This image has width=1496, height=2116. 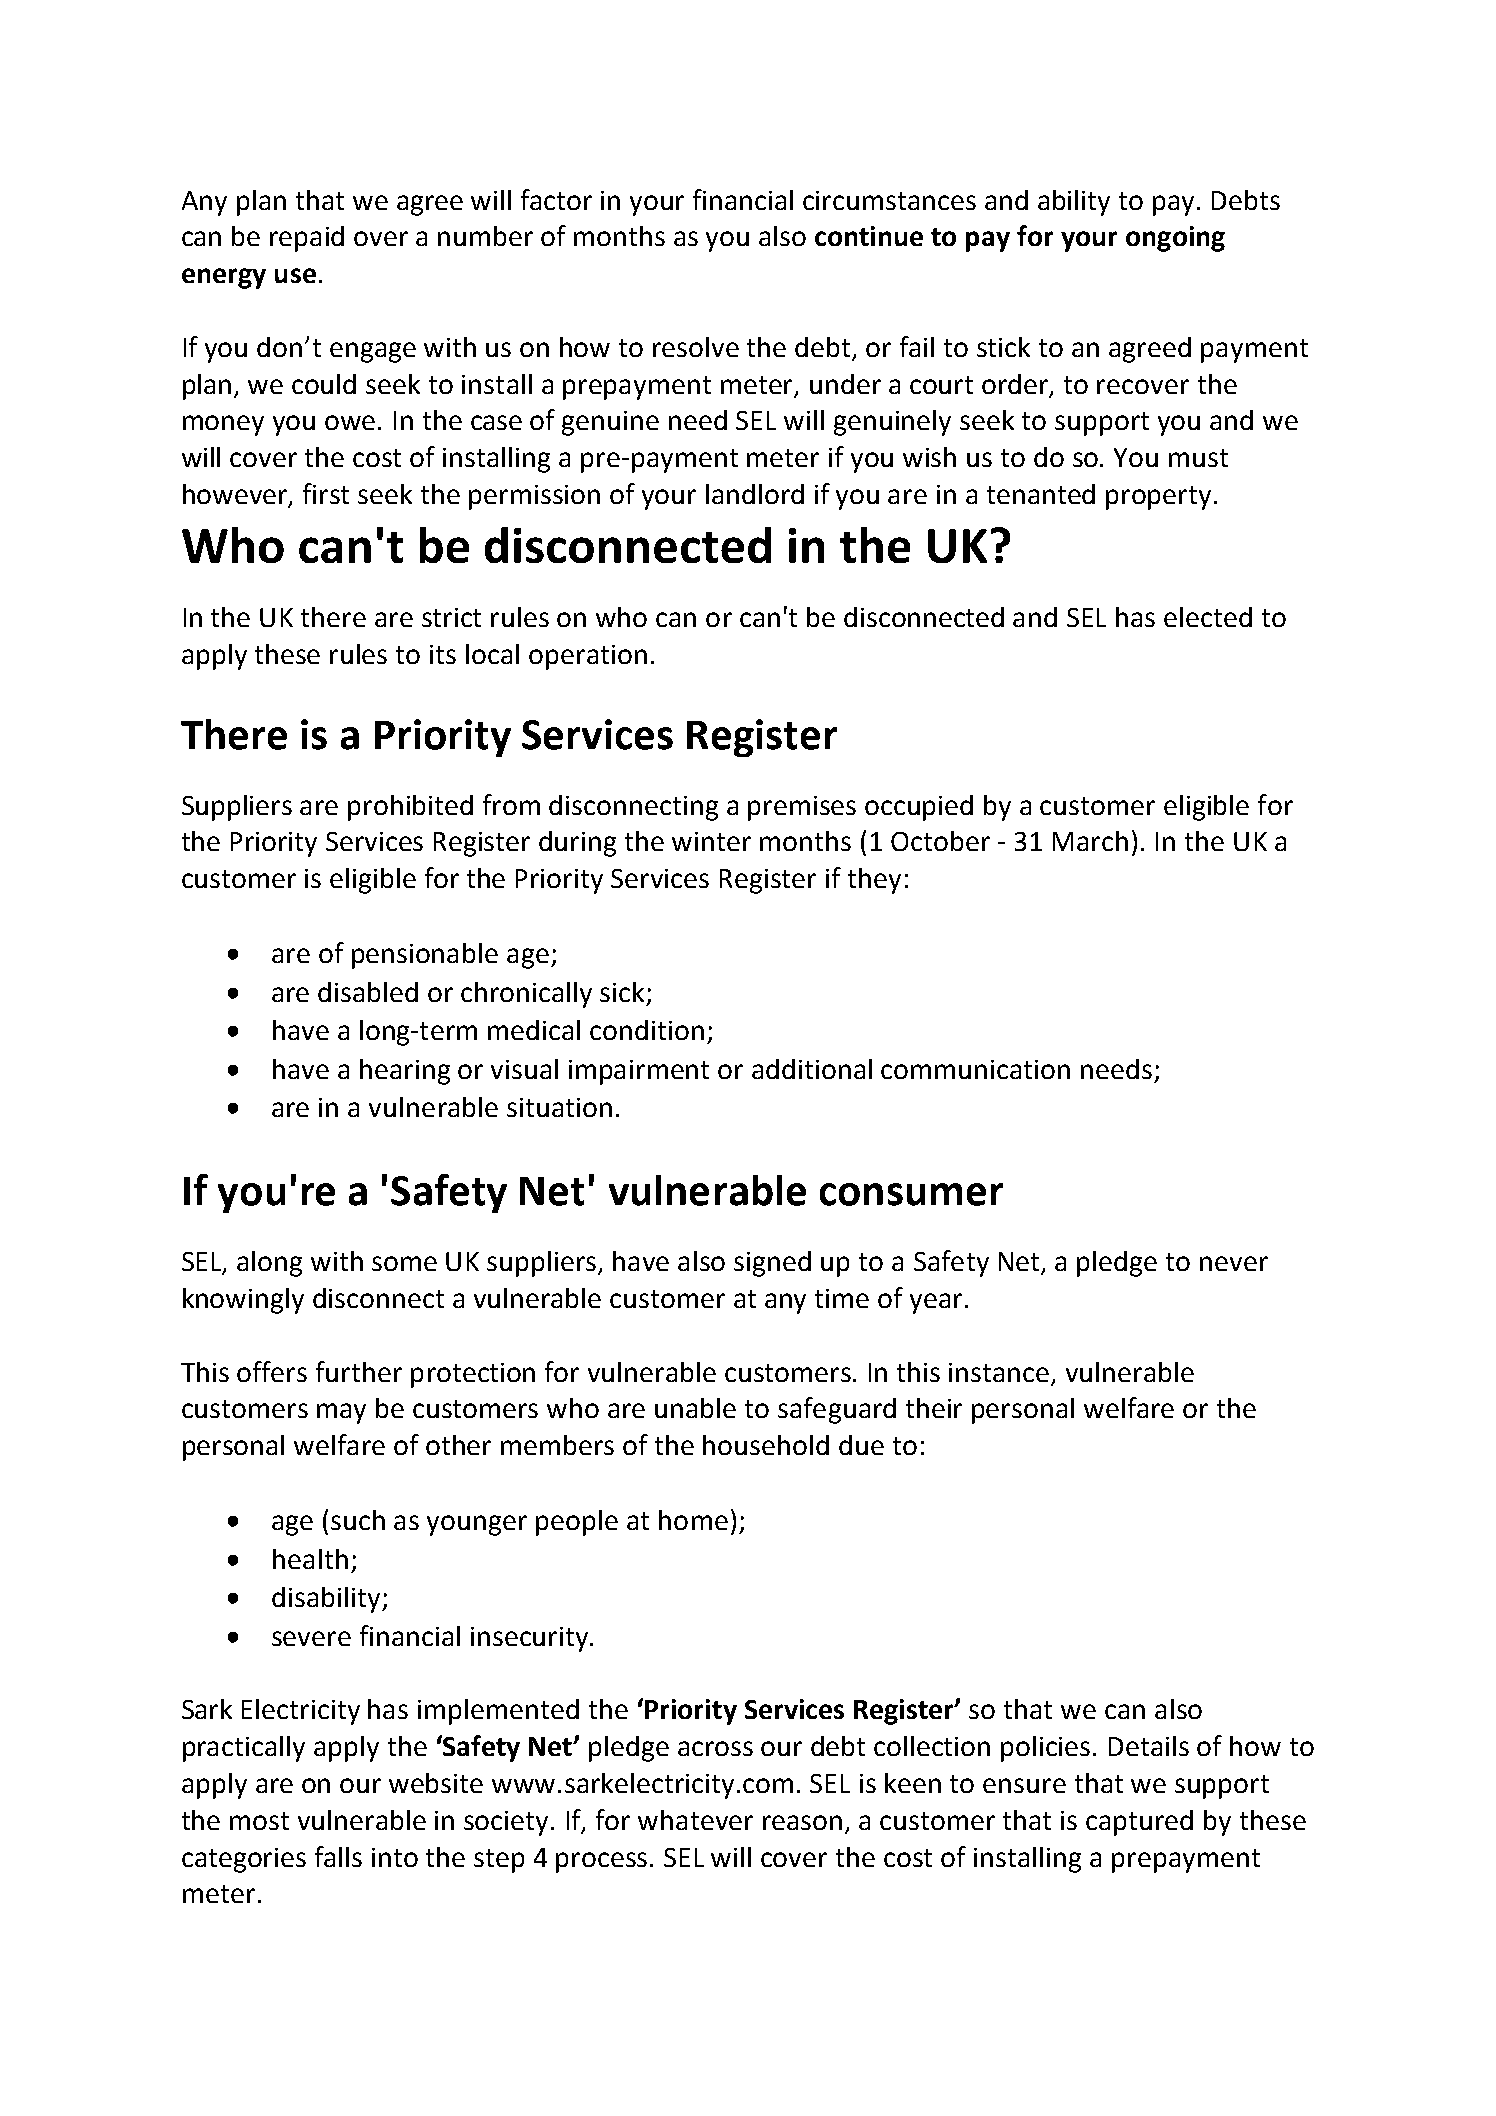 What do you see at coordinates (647, 1030) in the image?
I see `condition` at bounding box center [647, 1030].
